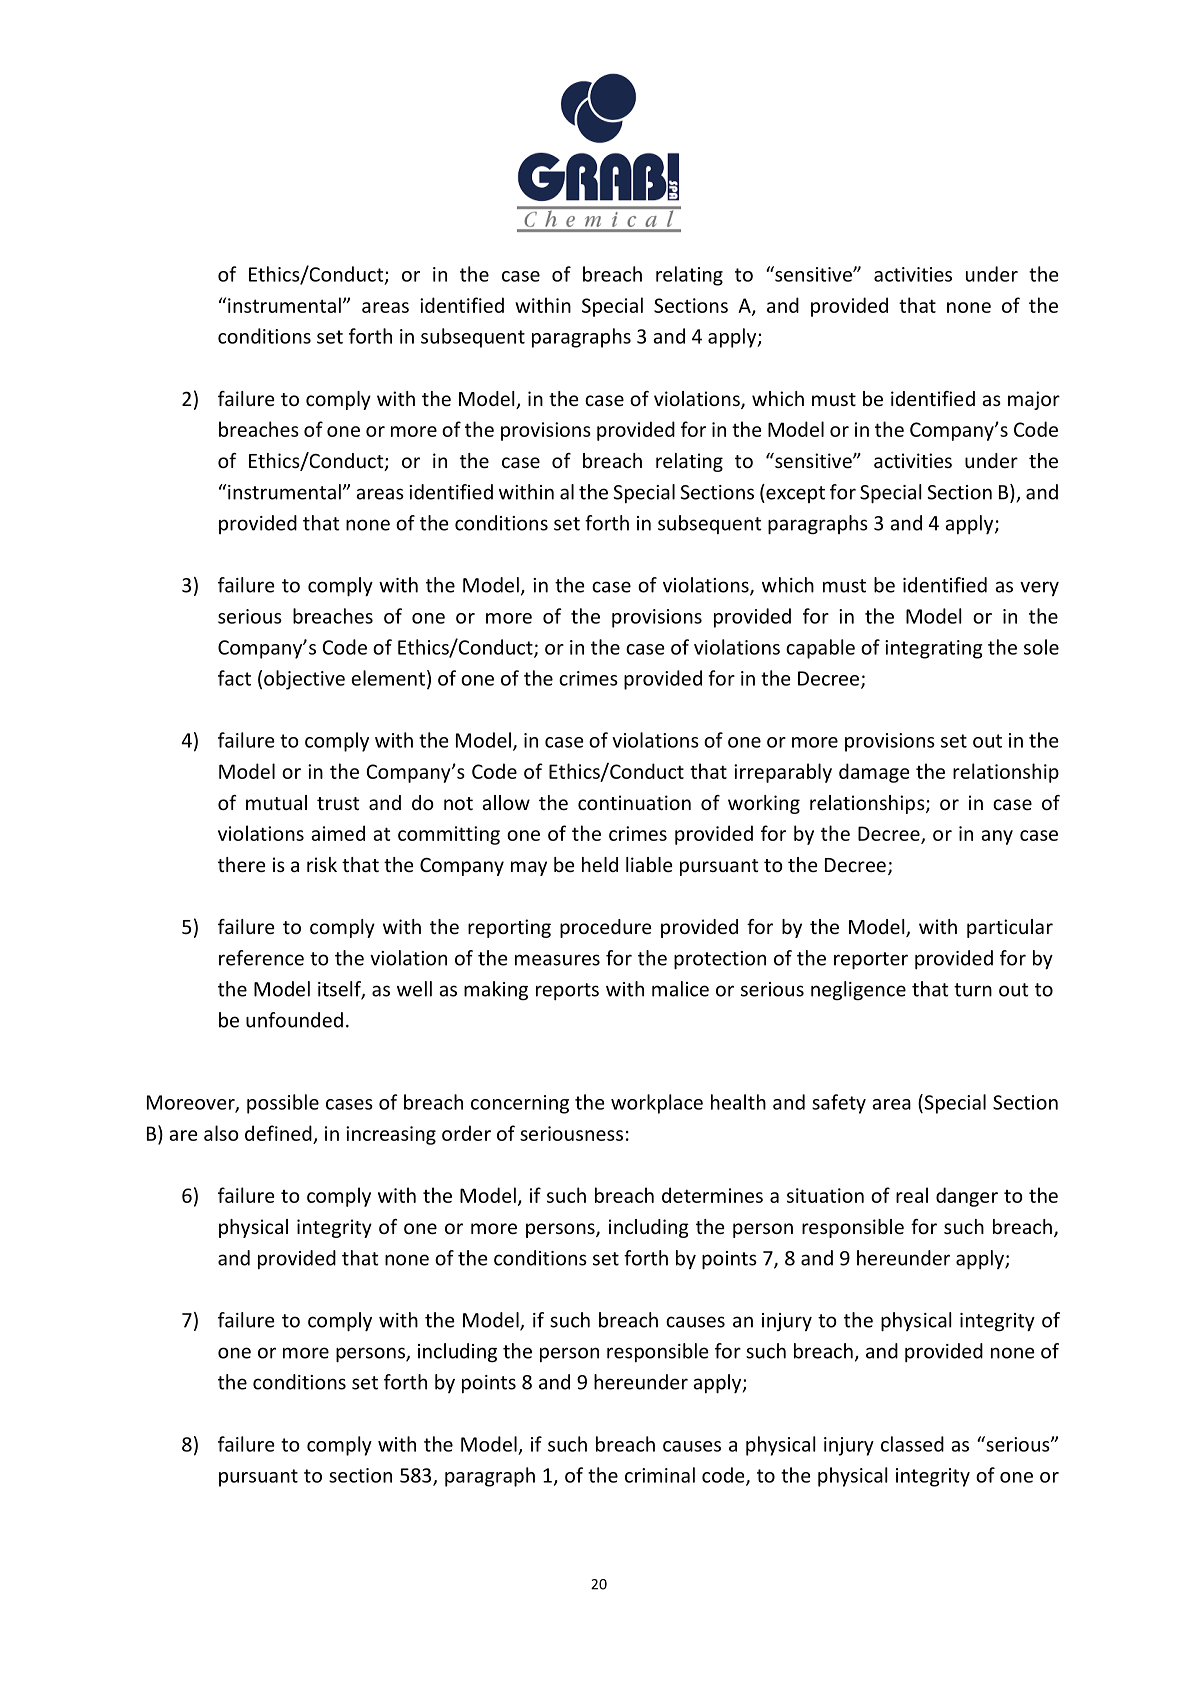 Image resolution: width=1198 pixels, height=1694 pixels. Describe the element at coordinates (1010, 928) in the screenshot. I see `particular` at that location.
